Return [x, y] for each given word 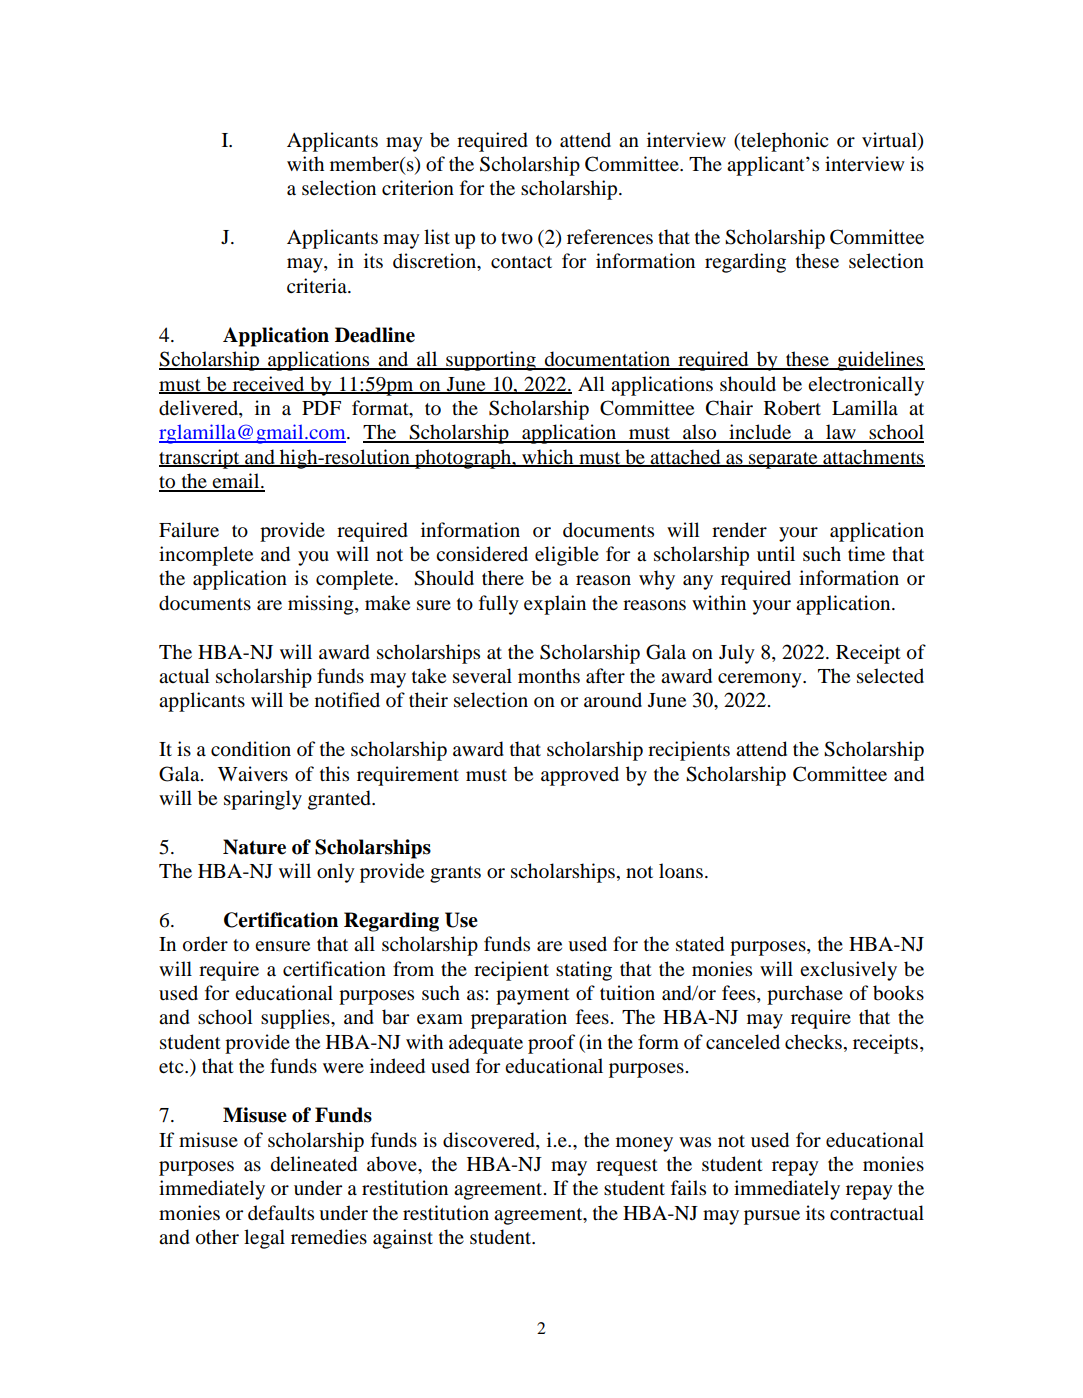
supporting [491, 361]
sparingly [263, 800]
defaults [281, 1212]
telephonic [783, 142]
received [268, 384]
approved [580, 776]
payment [533, 996]
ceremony [761, 680]
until [776, 554]
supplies [296, 1019]
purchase [805, 995]
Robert [792, 408]
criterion [418, 188]
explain [555, 605]
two [517, 238]
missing [322, 605]
